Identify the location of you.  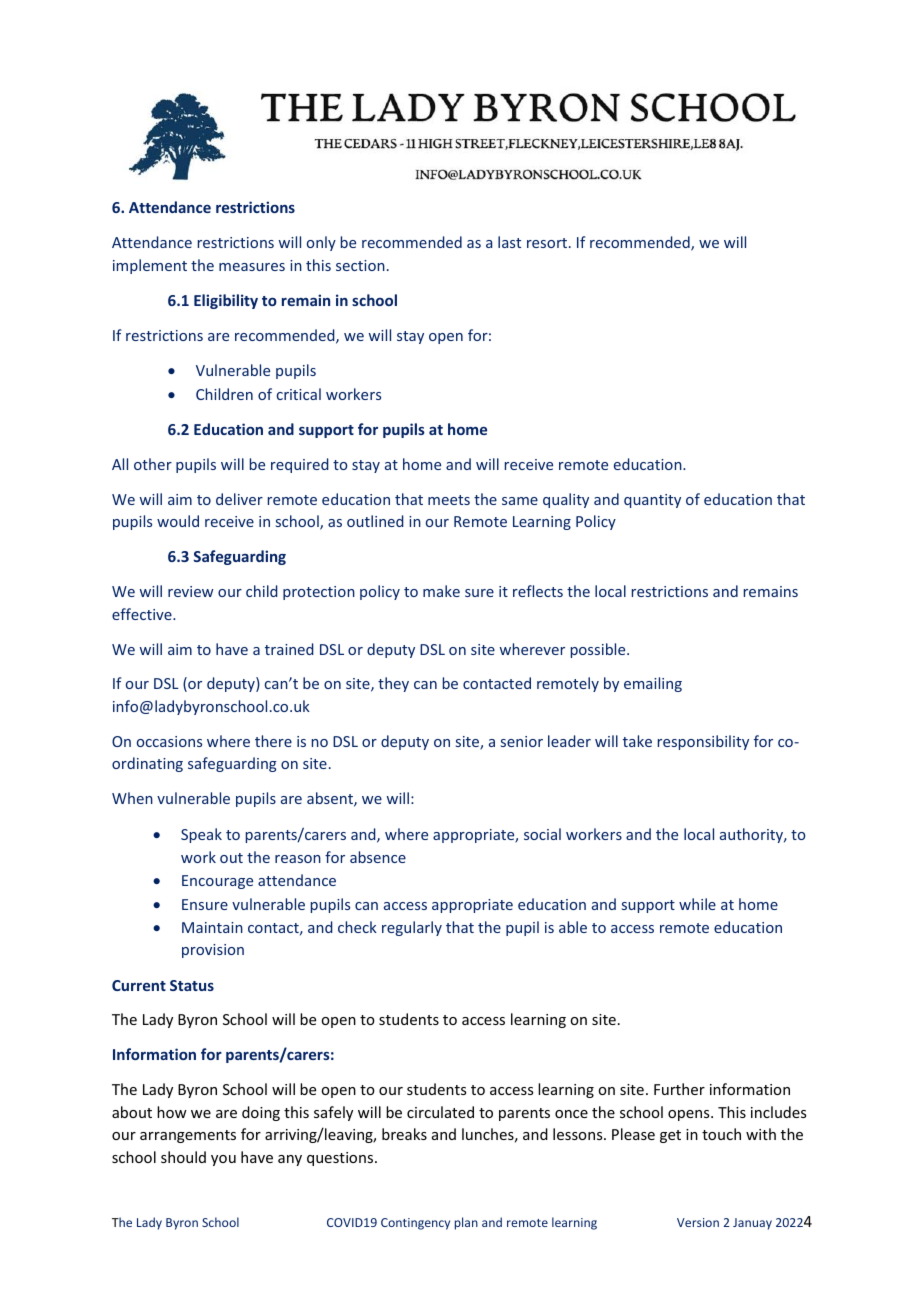
(223, 1160).
